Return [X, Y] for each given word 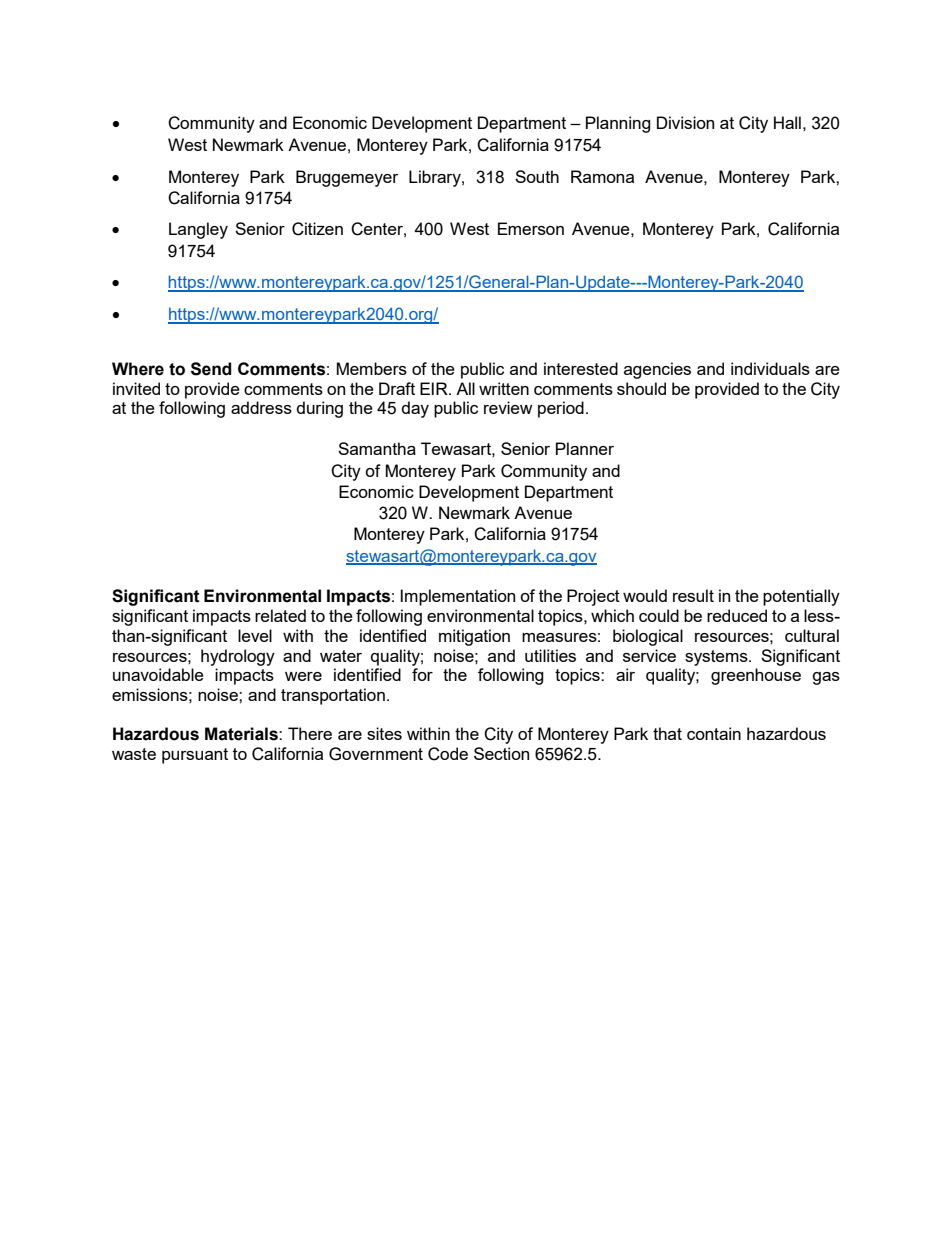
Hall [787, 122]
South [537, 176]
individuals [770, 368]
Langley [198, 230]
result [693, 595]
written [504, 388]
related [280, 615]
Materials [242, 734]
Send [211, 369]
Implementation [458, 597]
